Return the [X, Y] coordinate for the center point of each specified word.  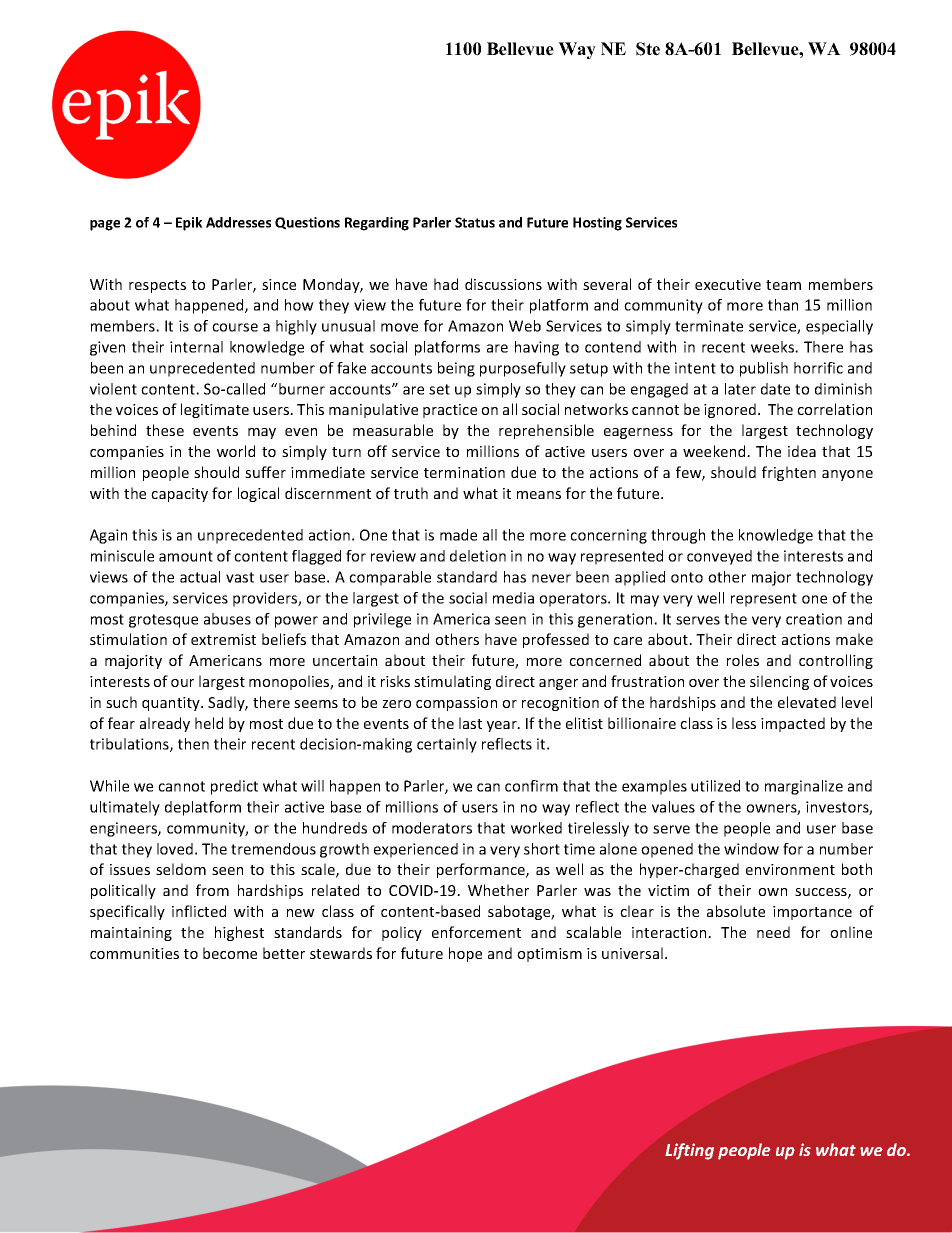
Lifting [689, 1151]
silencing [779, 682]
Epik [189, 224]
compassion [456, 704]
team [783, 285]
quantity [172, 704]
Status [475, 222]
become [230, 953]
